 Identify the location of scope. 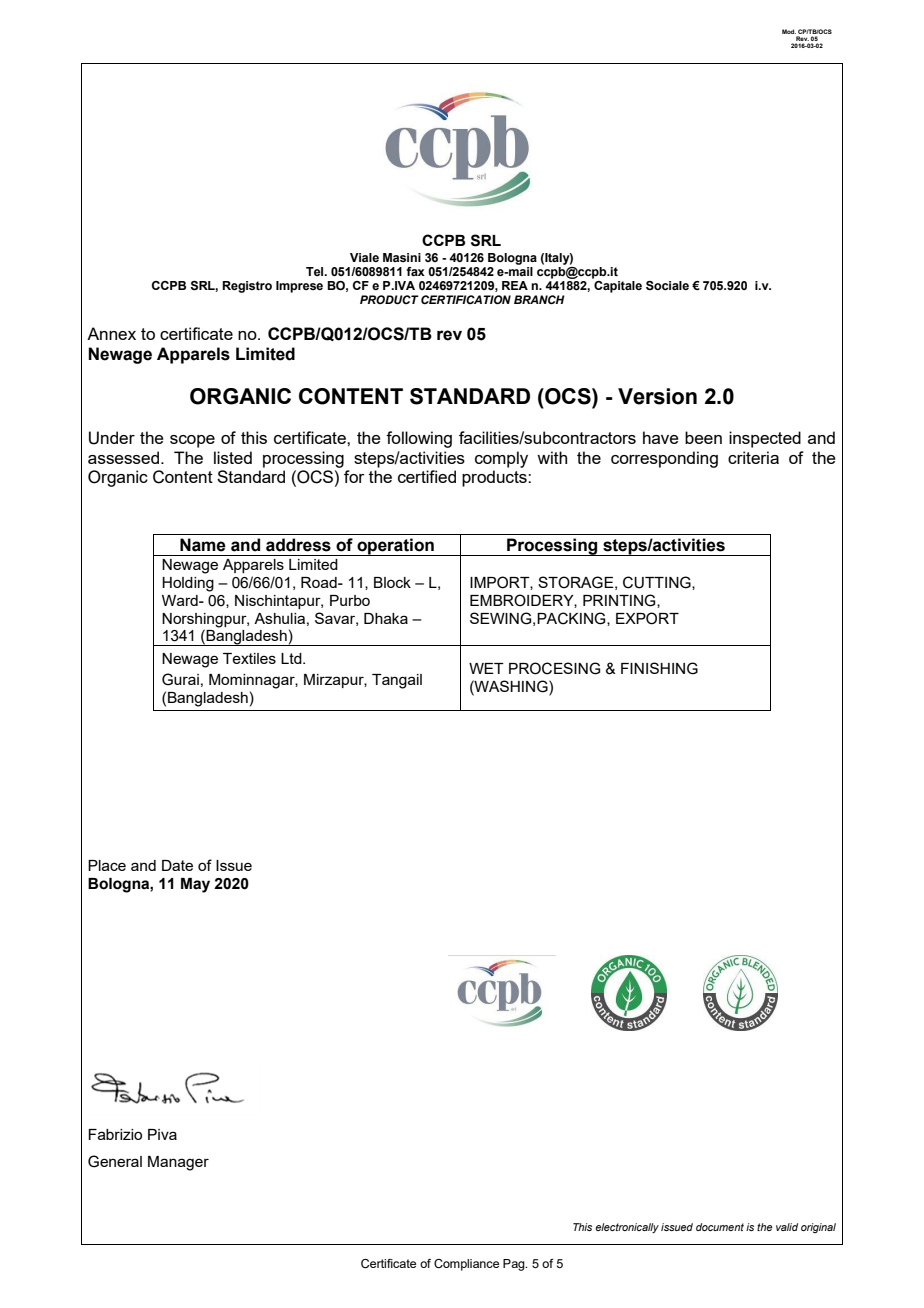
(192, 441).
